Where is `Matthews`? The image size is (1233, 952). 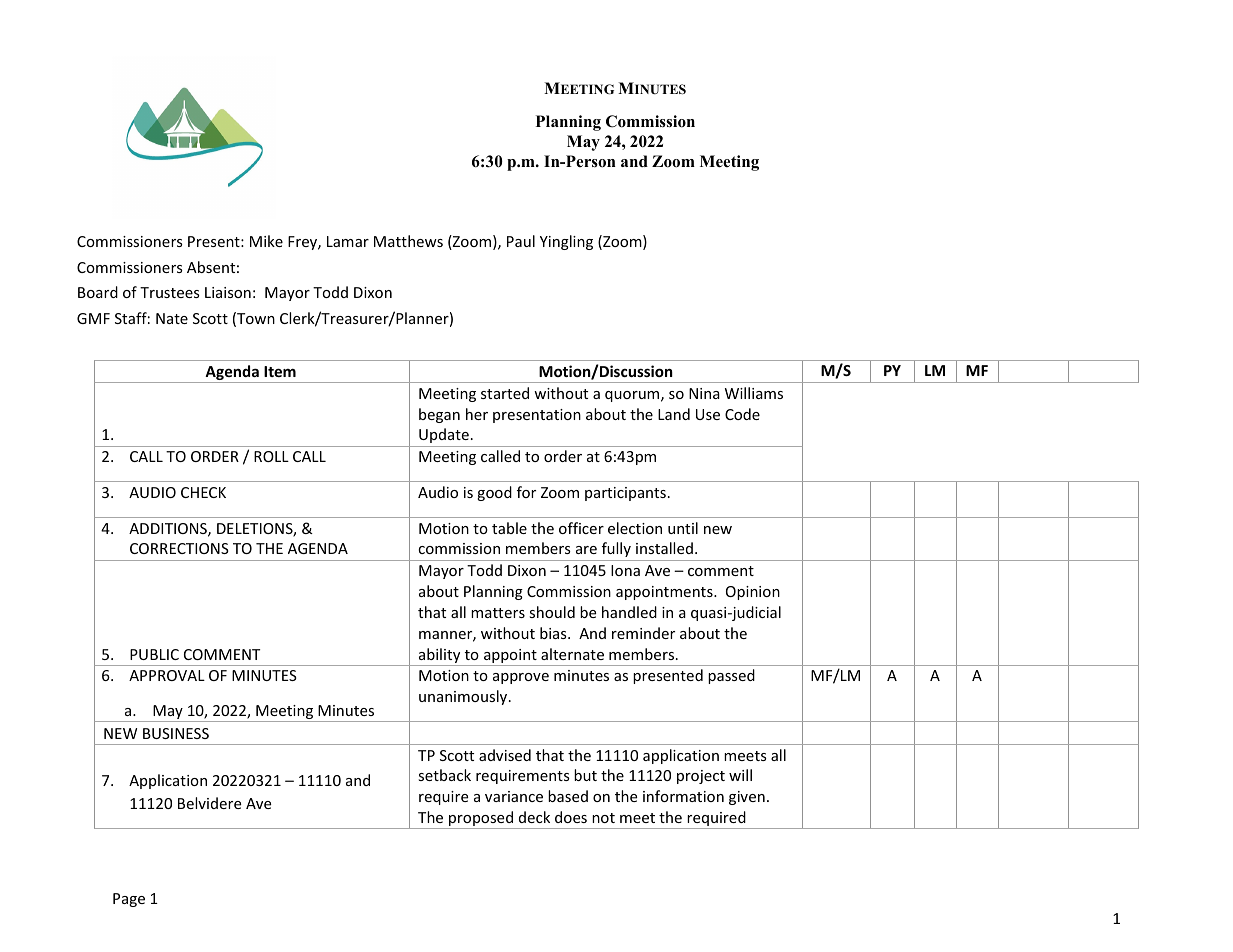 Matthews is located at coordinates (408, 241).
